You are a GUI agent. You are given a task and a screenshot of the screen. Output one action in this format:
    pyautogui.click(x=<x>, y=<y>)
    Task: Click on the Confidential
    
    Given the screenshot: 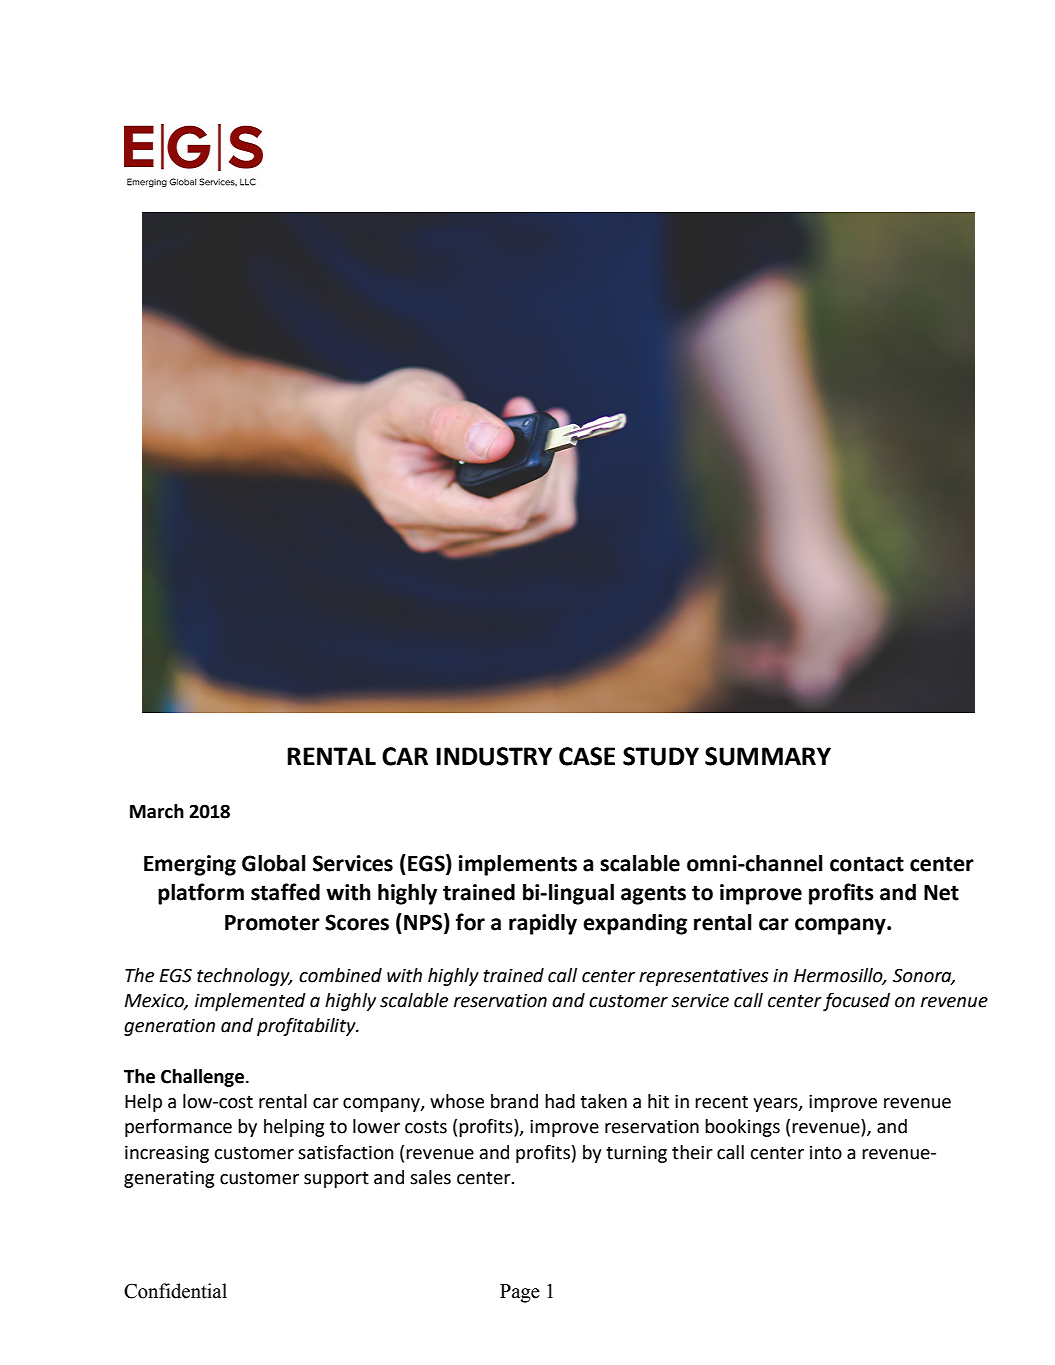 What is the action you would take?
    pyautogui.click(x=175, y=1291)
